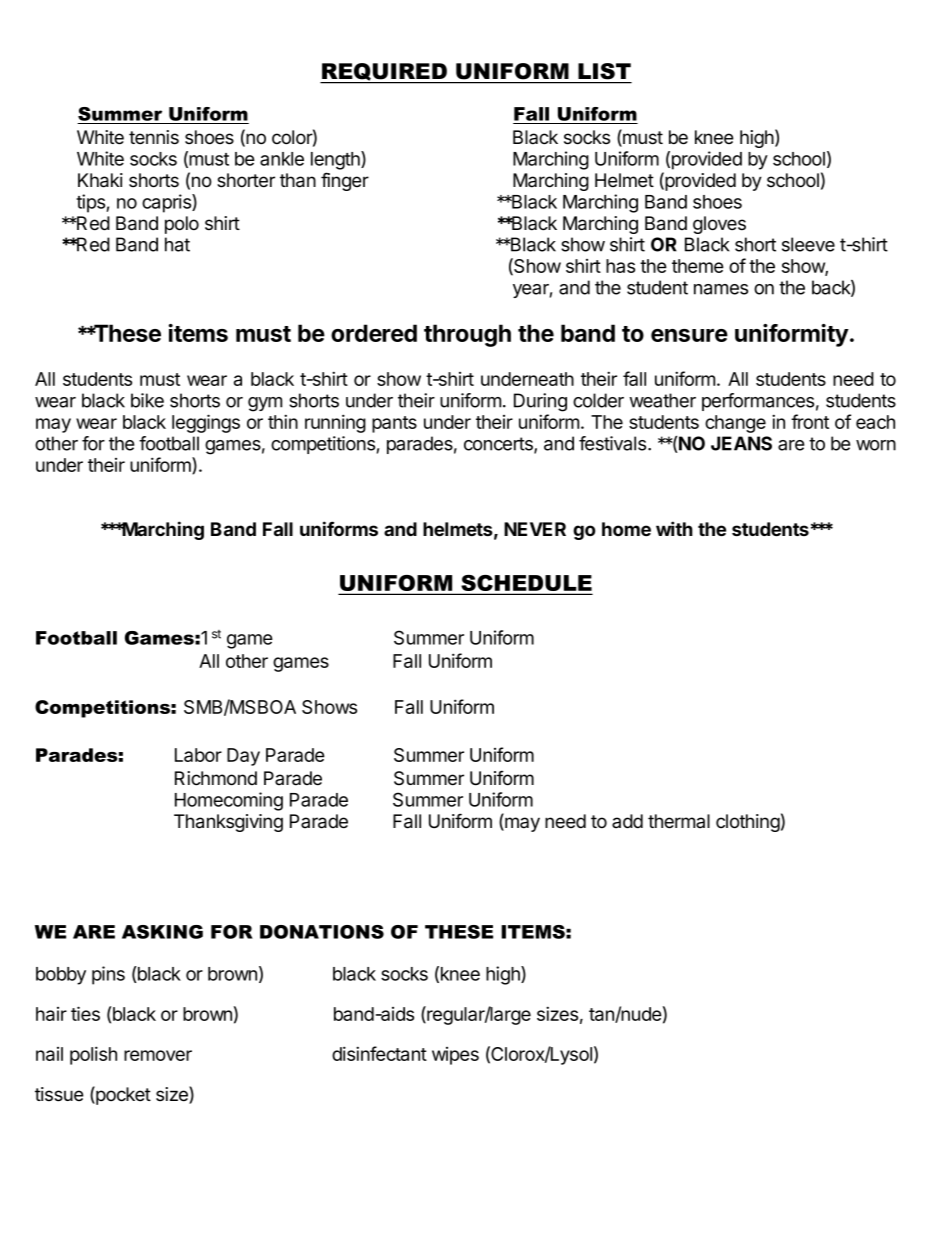 This screenshot has width=952, height=1233. I want to click on REQUIRED, so click(384, 73).
